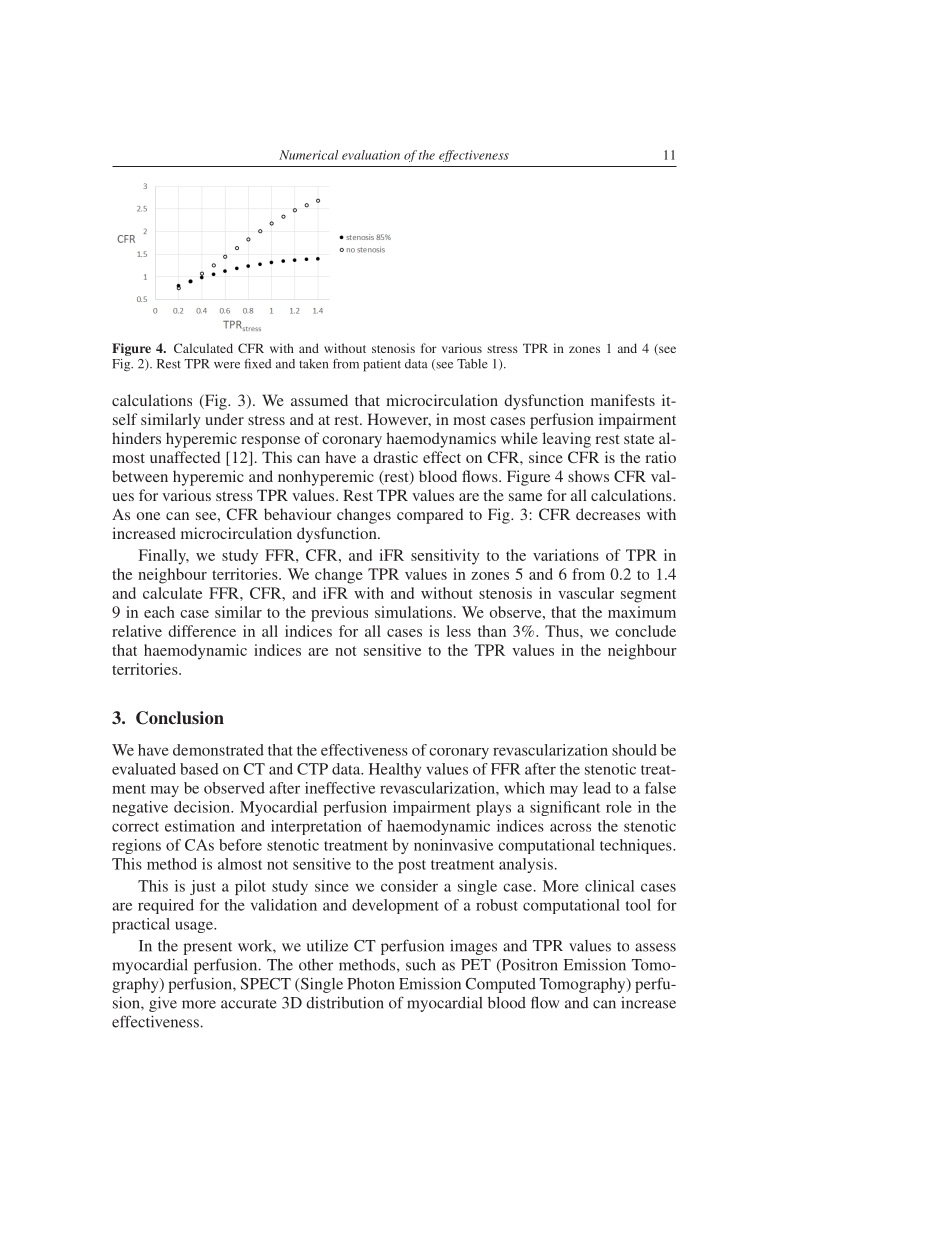 The width and height of the document is (952, 1233). Describe the element at coordinates (207, 948) in the document. I see `present` at that location.
